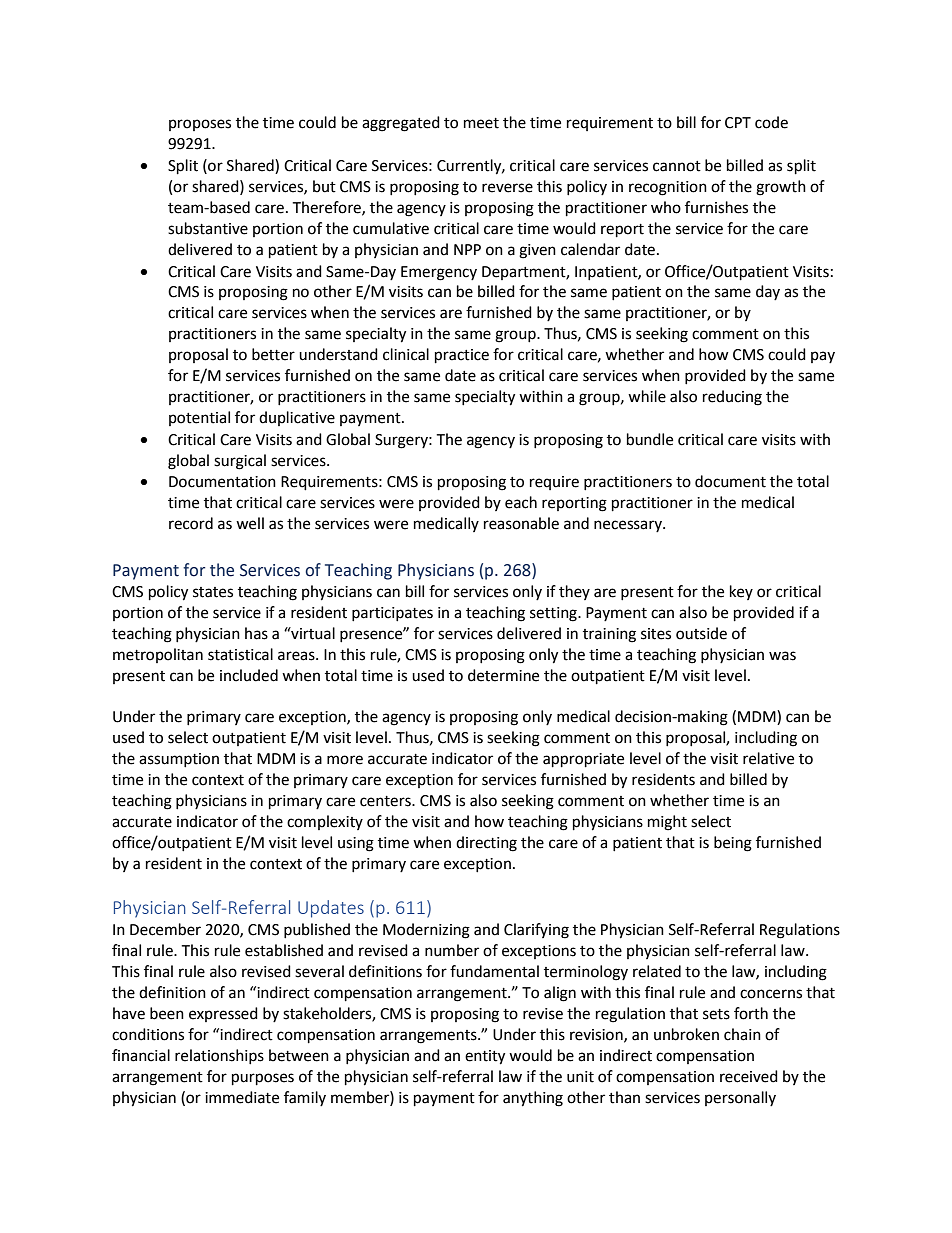 Image resolution: width=952 pixels, height=1233 pixels. I want to click on reducing, so click(732, 398).
